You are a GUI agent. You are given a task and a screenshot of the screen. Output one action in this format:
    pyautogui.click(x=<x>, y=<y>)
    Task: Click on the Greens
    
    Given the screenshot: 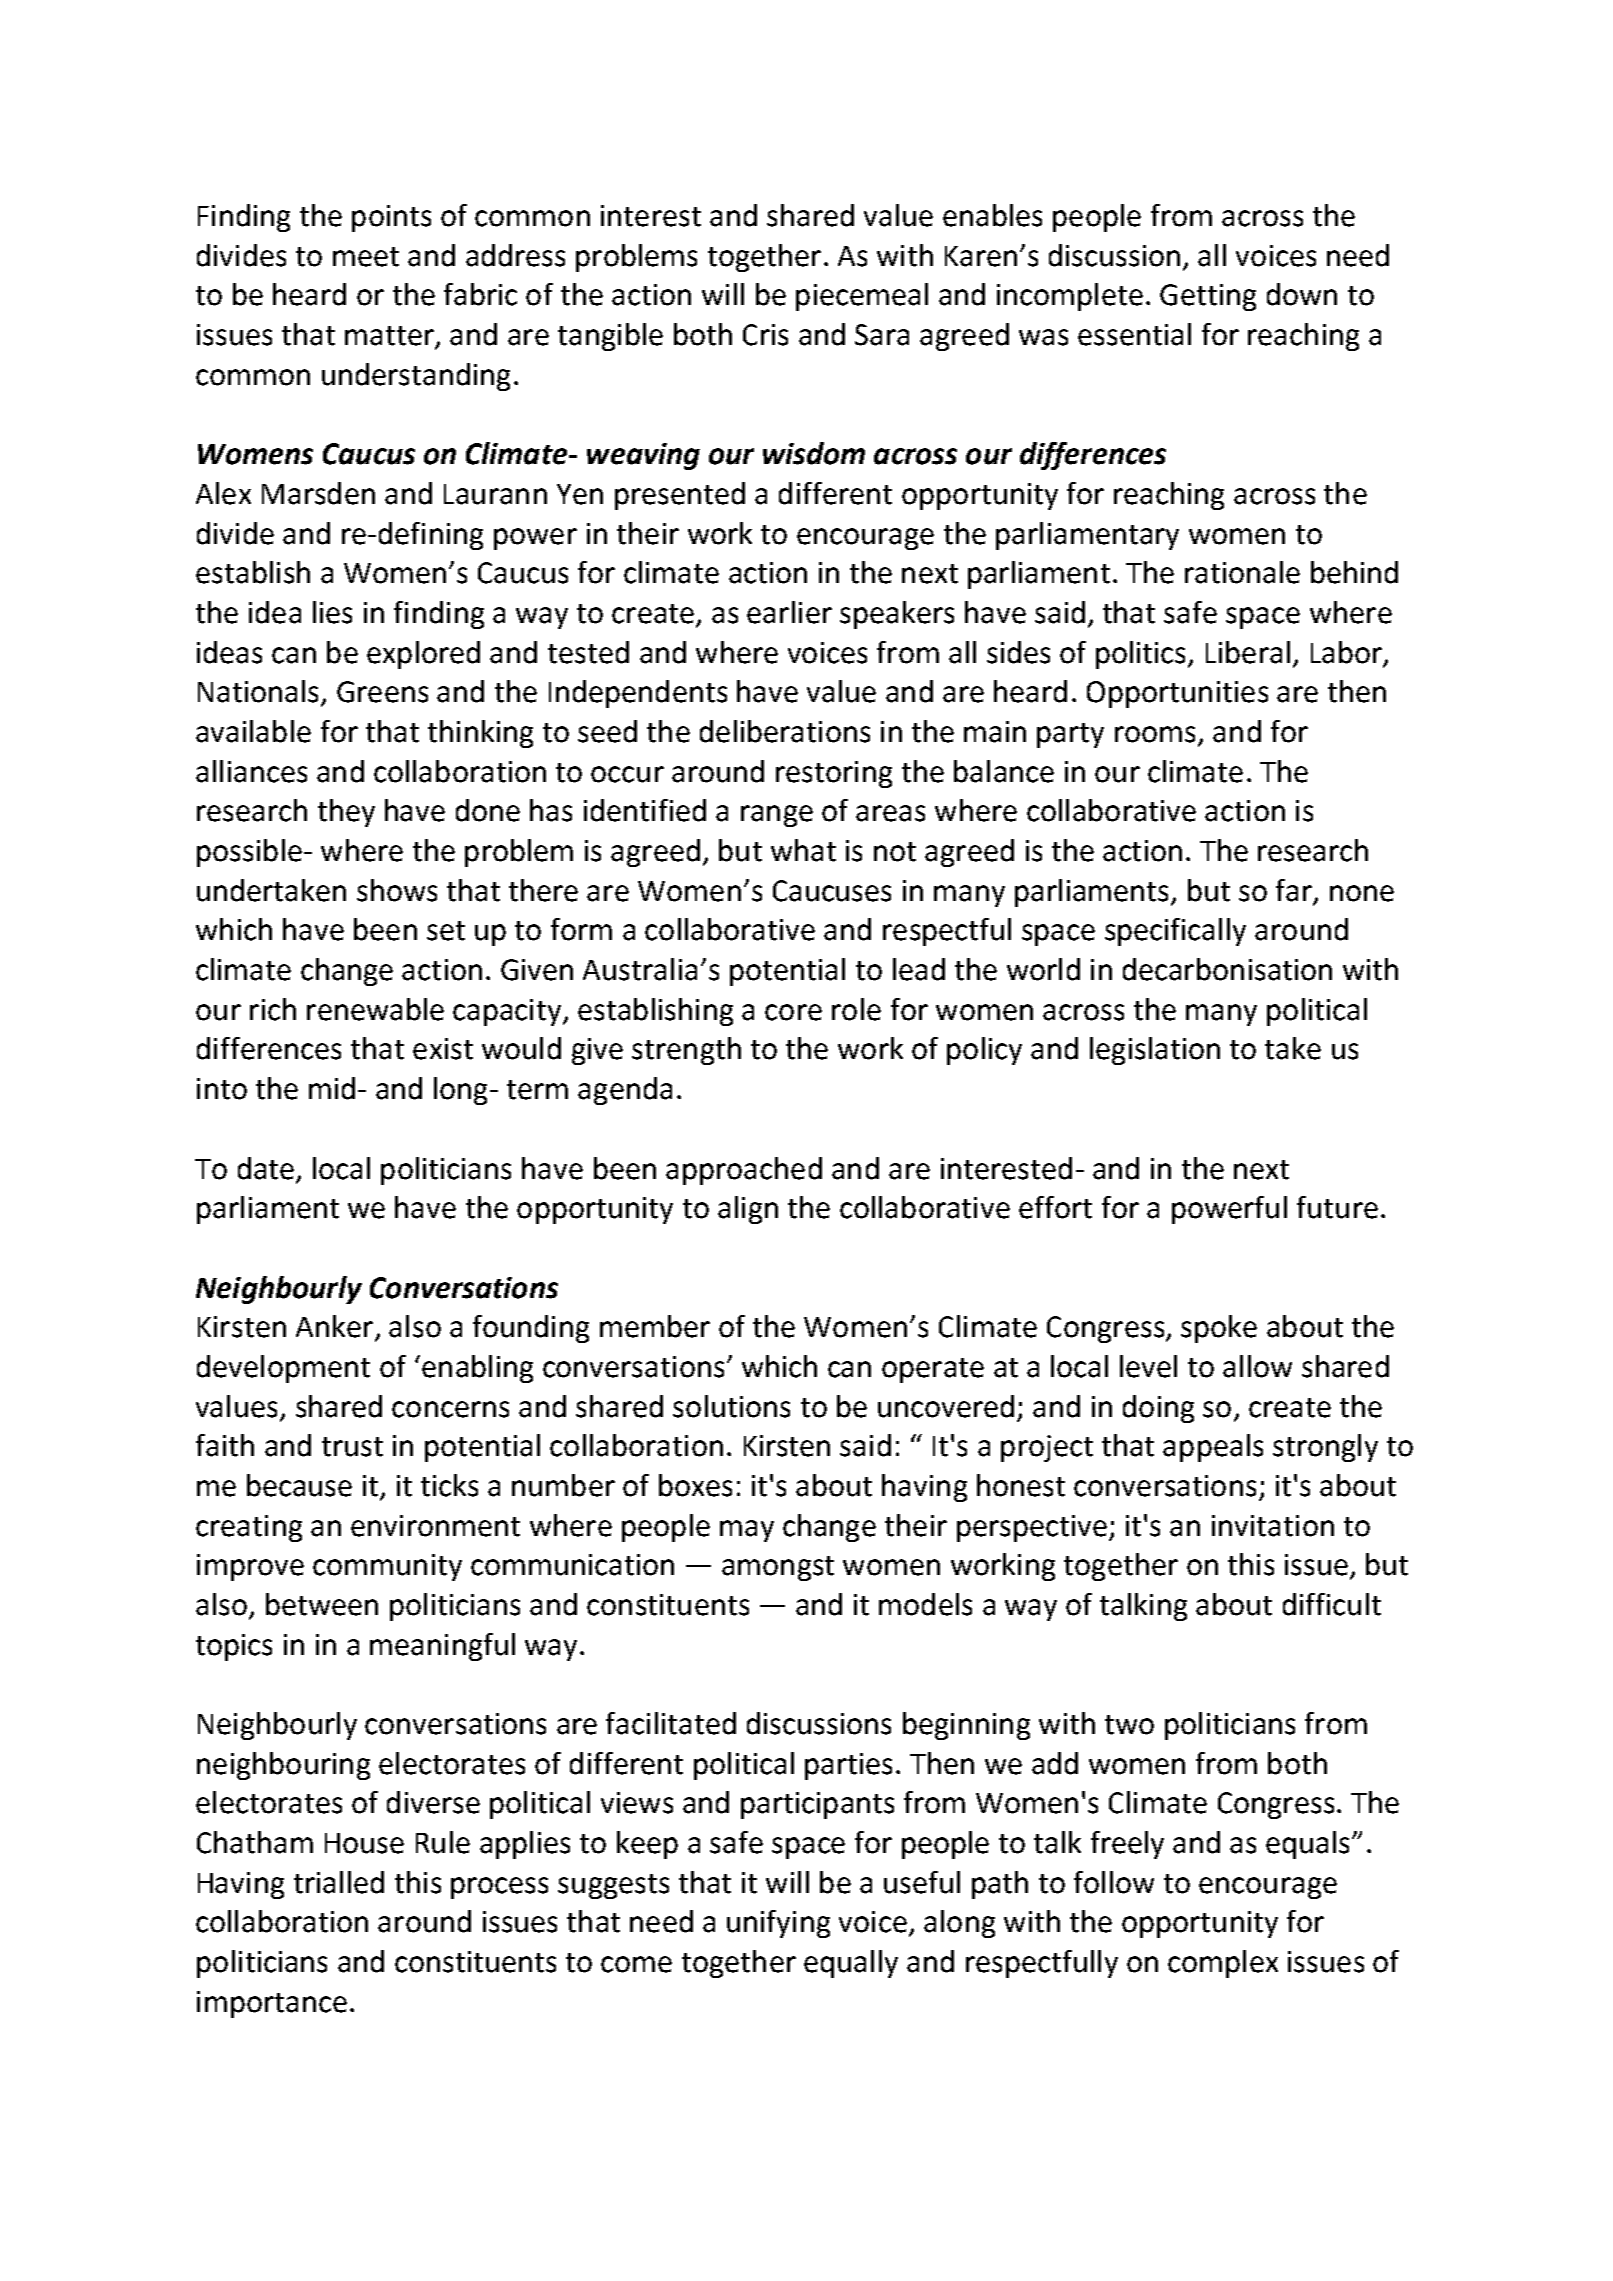 What is the action you would take?
    pyautogui.click(x=382, y=692)
